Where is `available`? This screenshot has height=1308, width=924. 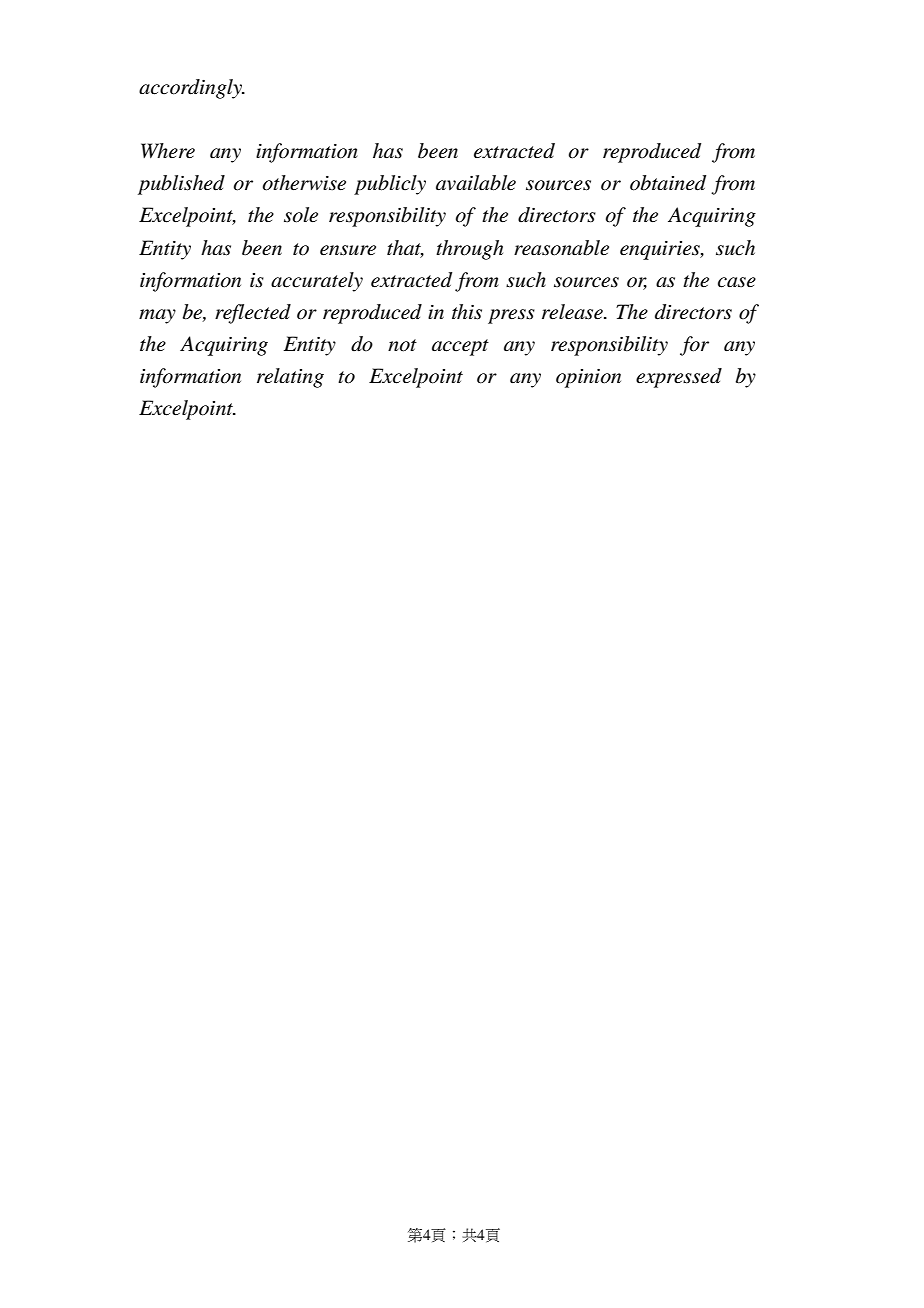
available is located at coordinates (476, 183).
